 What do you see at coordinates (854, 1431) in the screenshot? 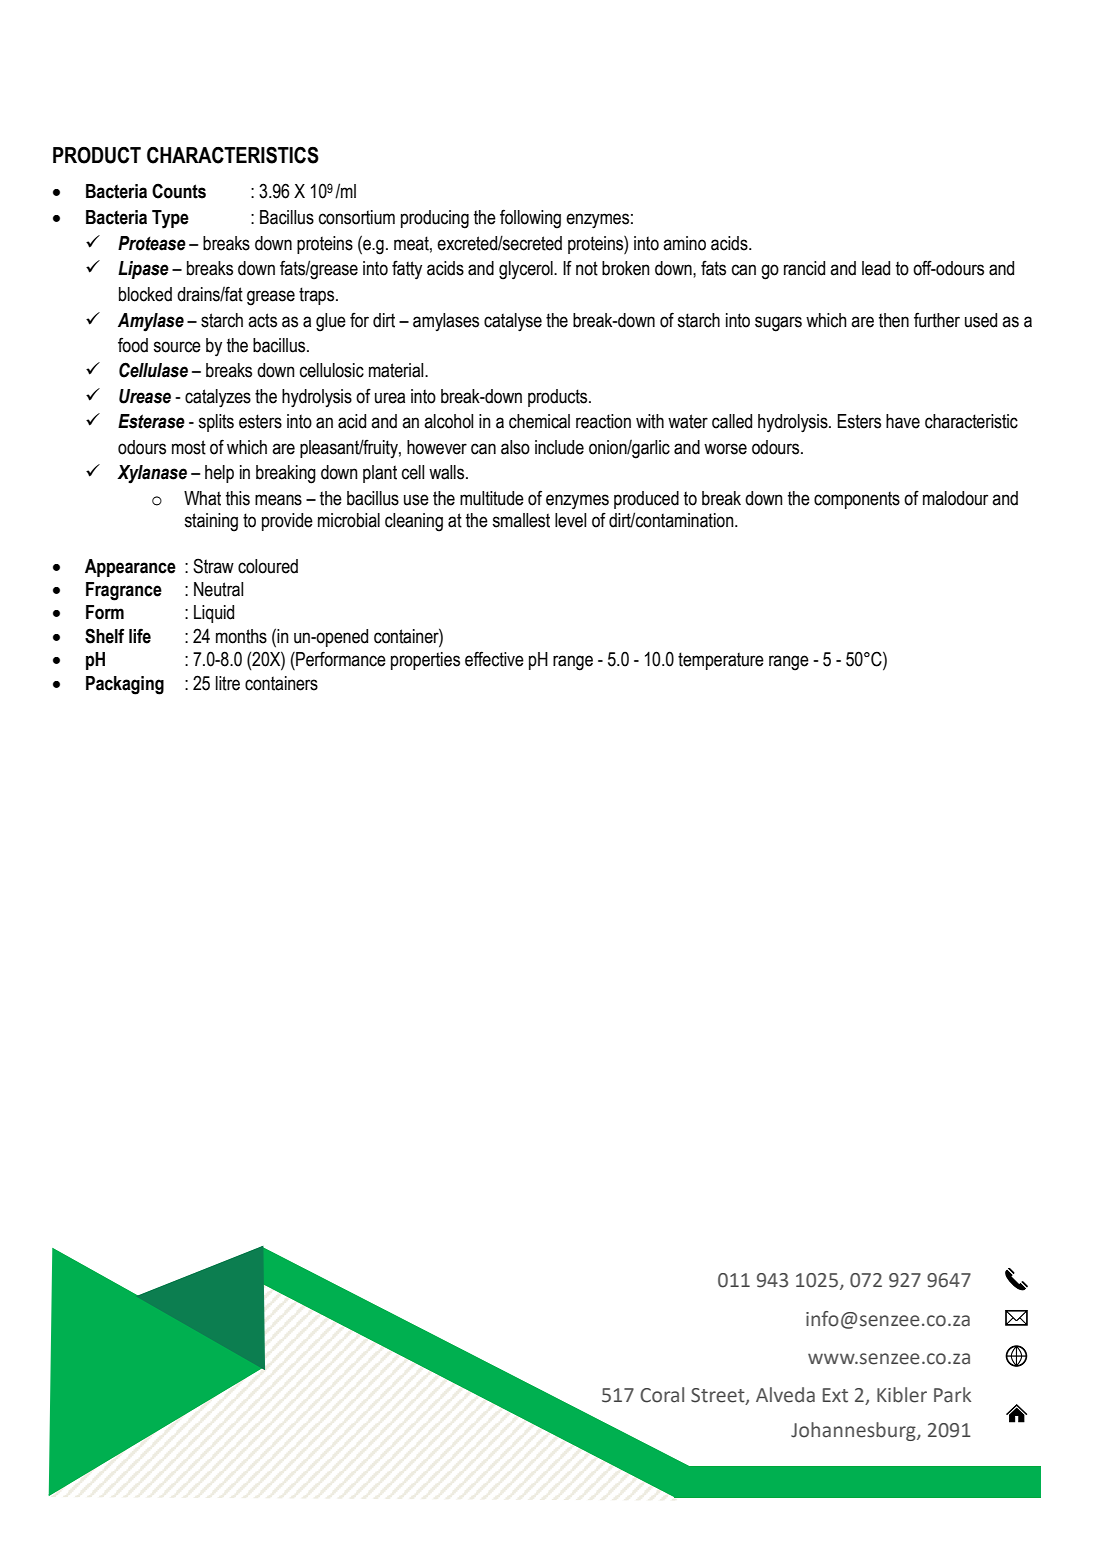
I see `Johannesburg` at bounding box center [854, 1431].
